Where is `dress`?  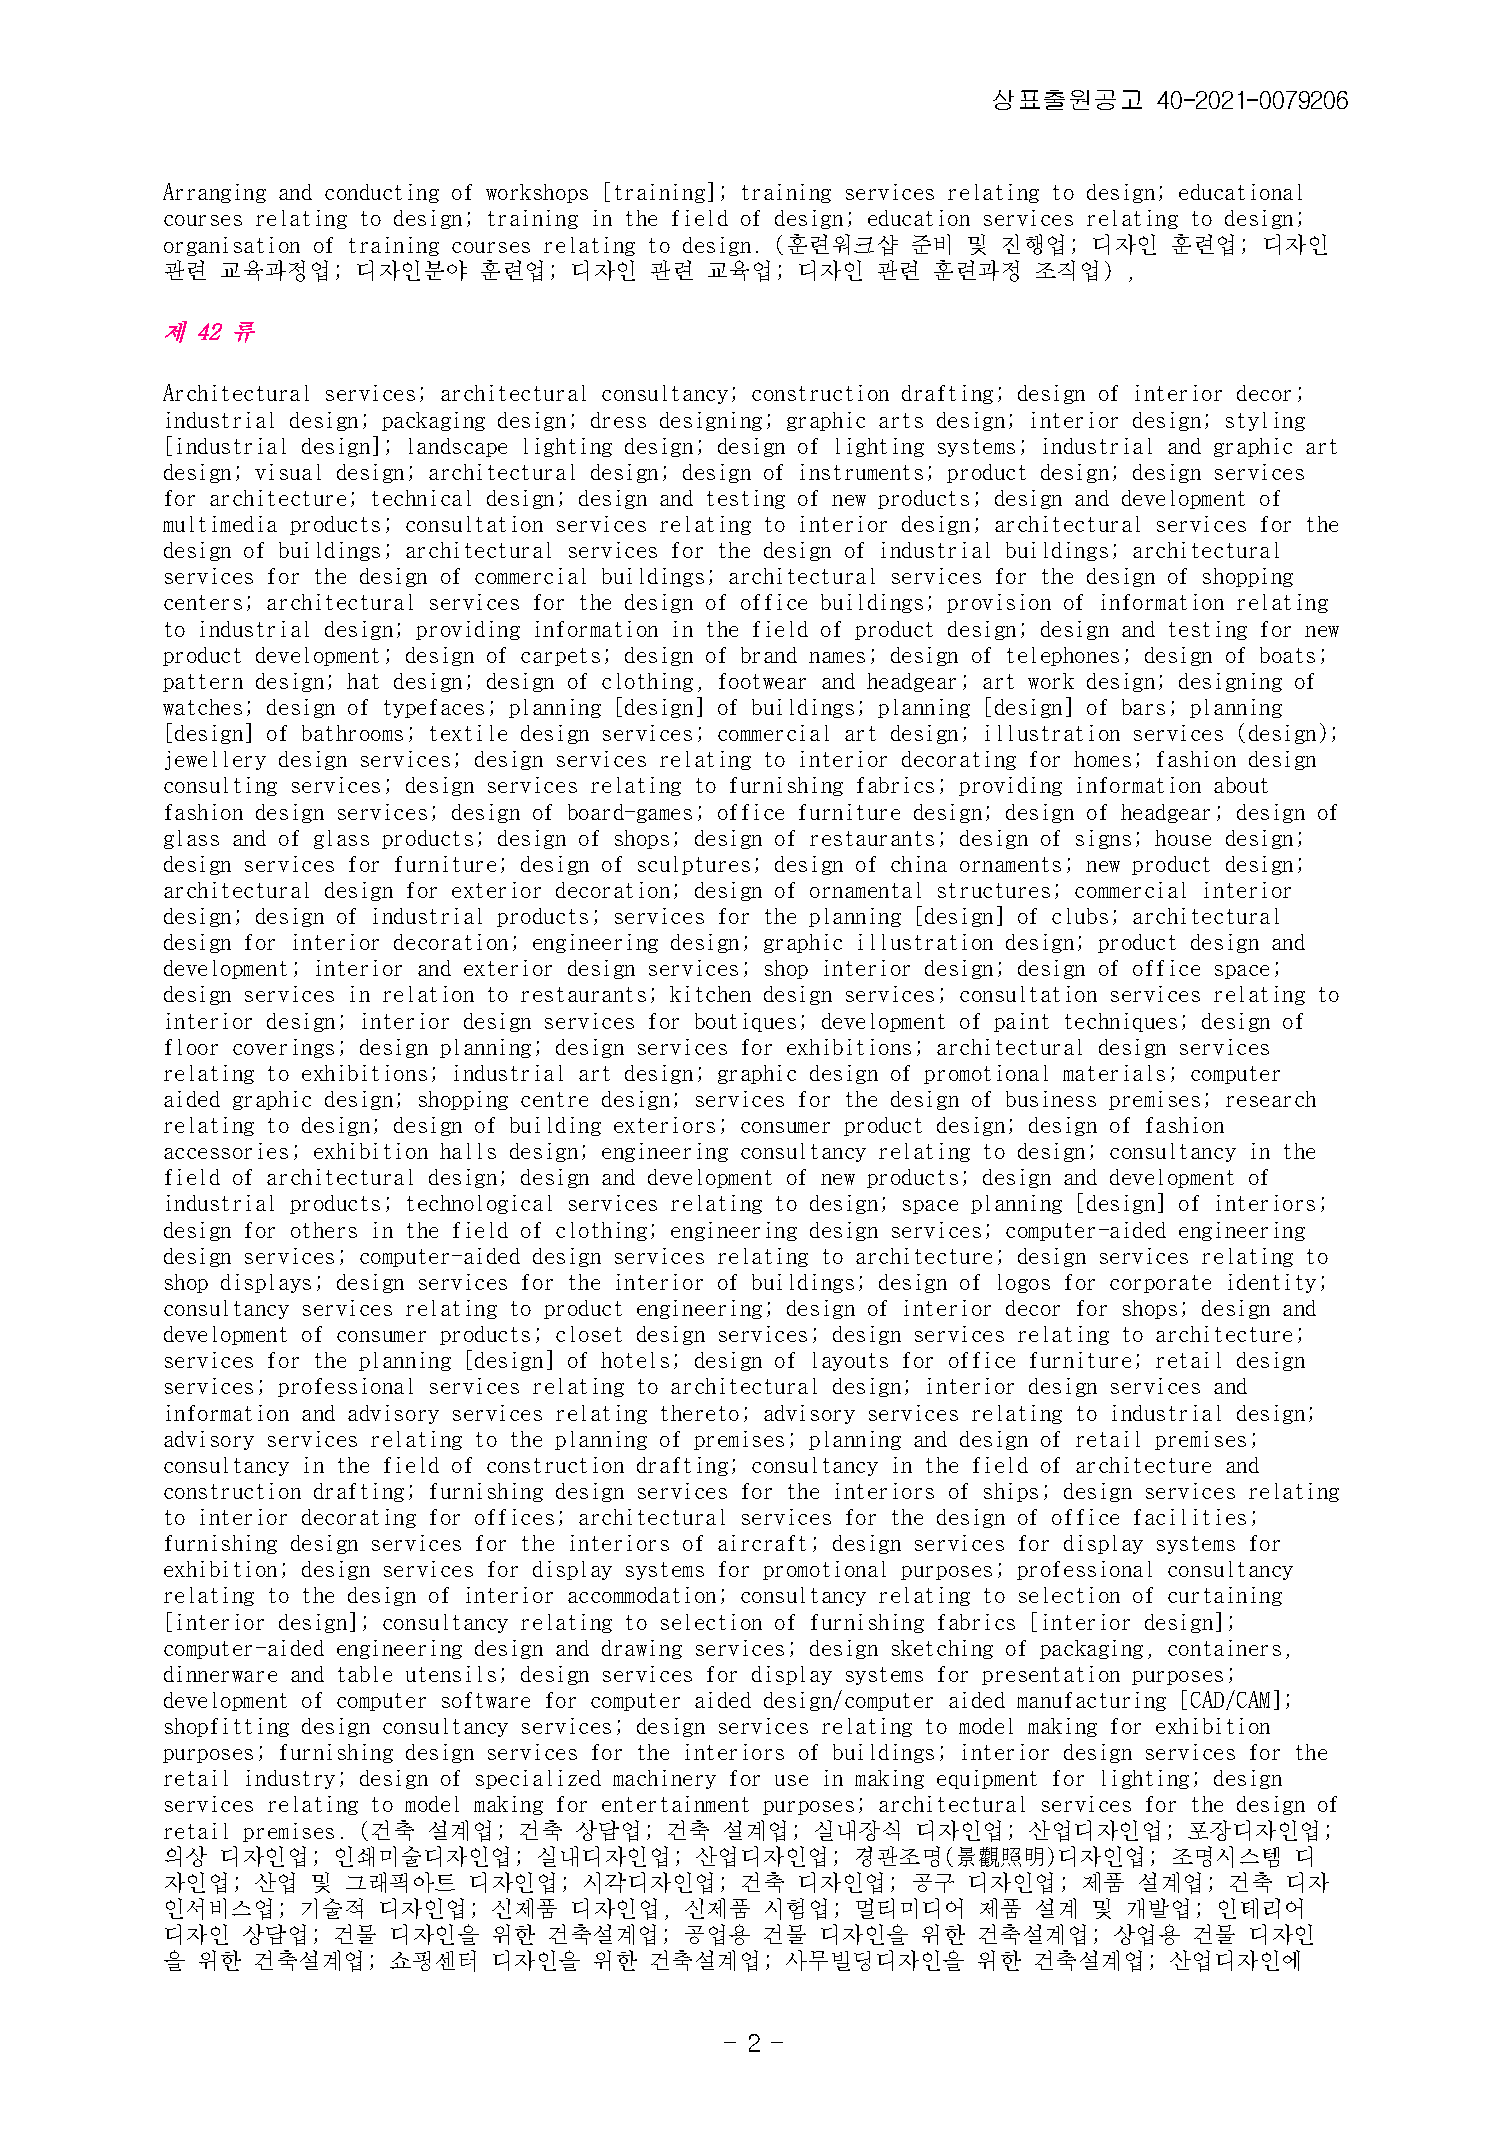 dress is located at coordinates (618, 420).
